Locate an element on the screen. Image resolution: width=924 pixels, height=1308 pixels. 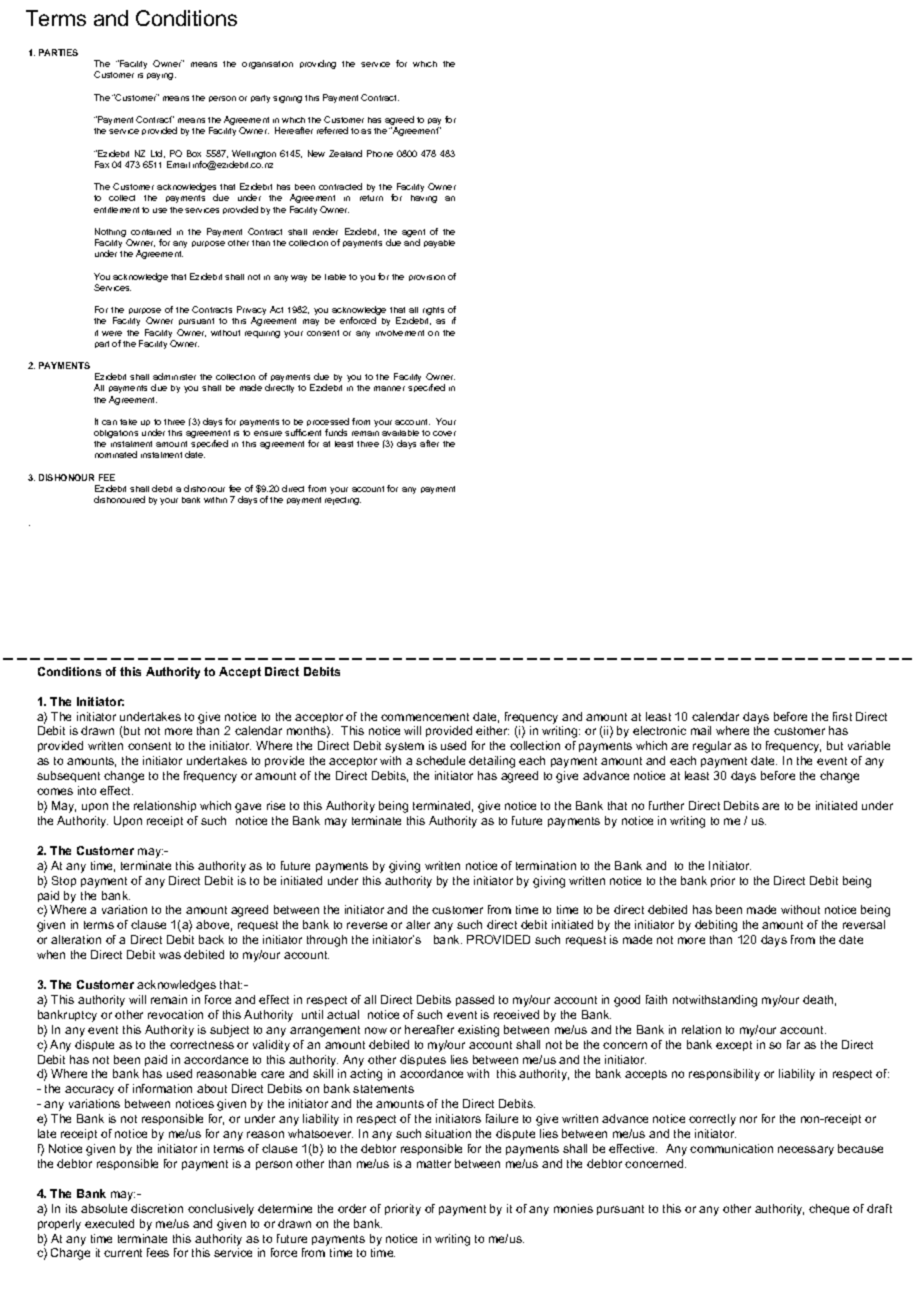
cheque is located at coordinates (829, 1209).
